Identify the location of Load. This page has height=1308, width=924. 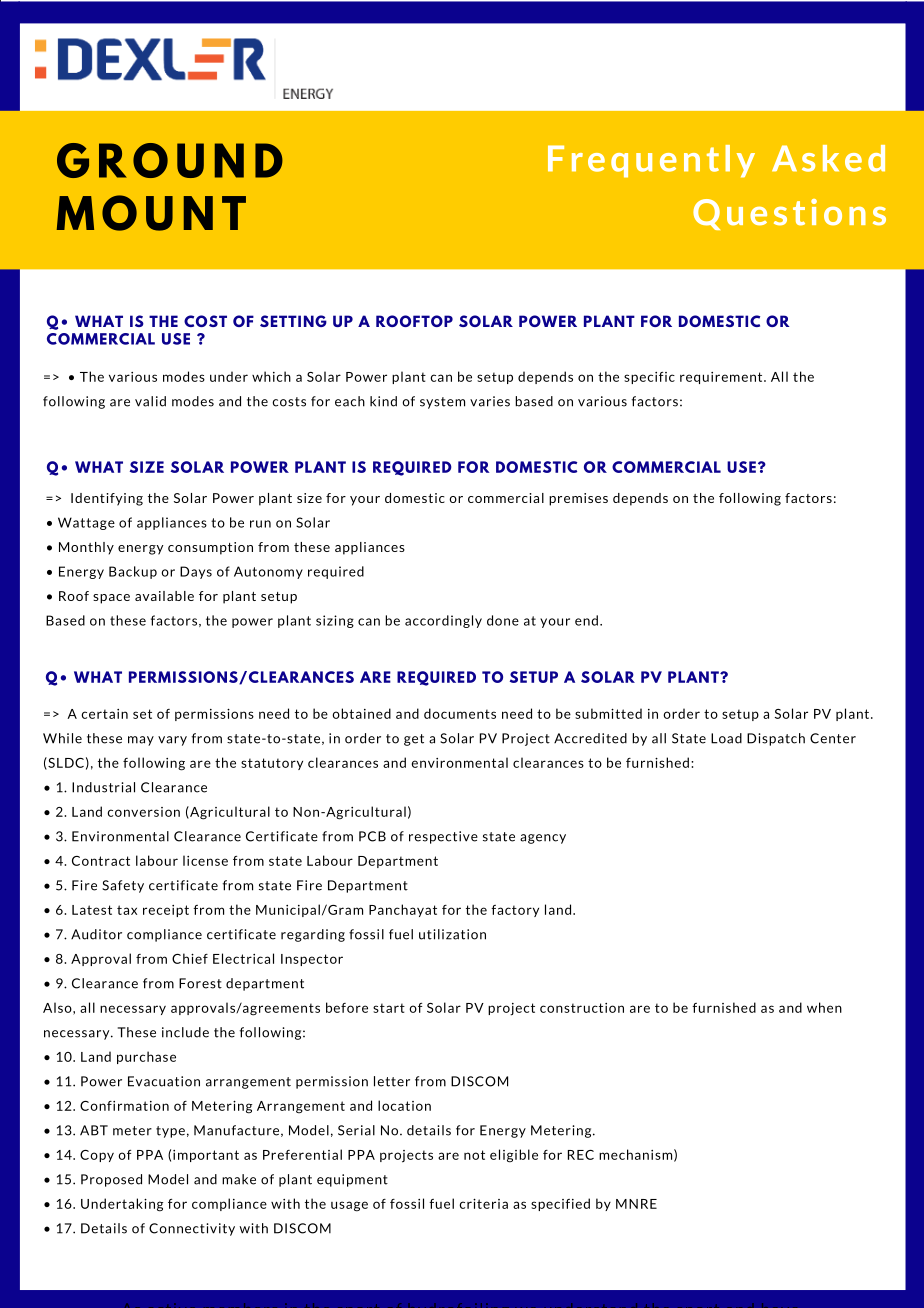
(726, 738).
